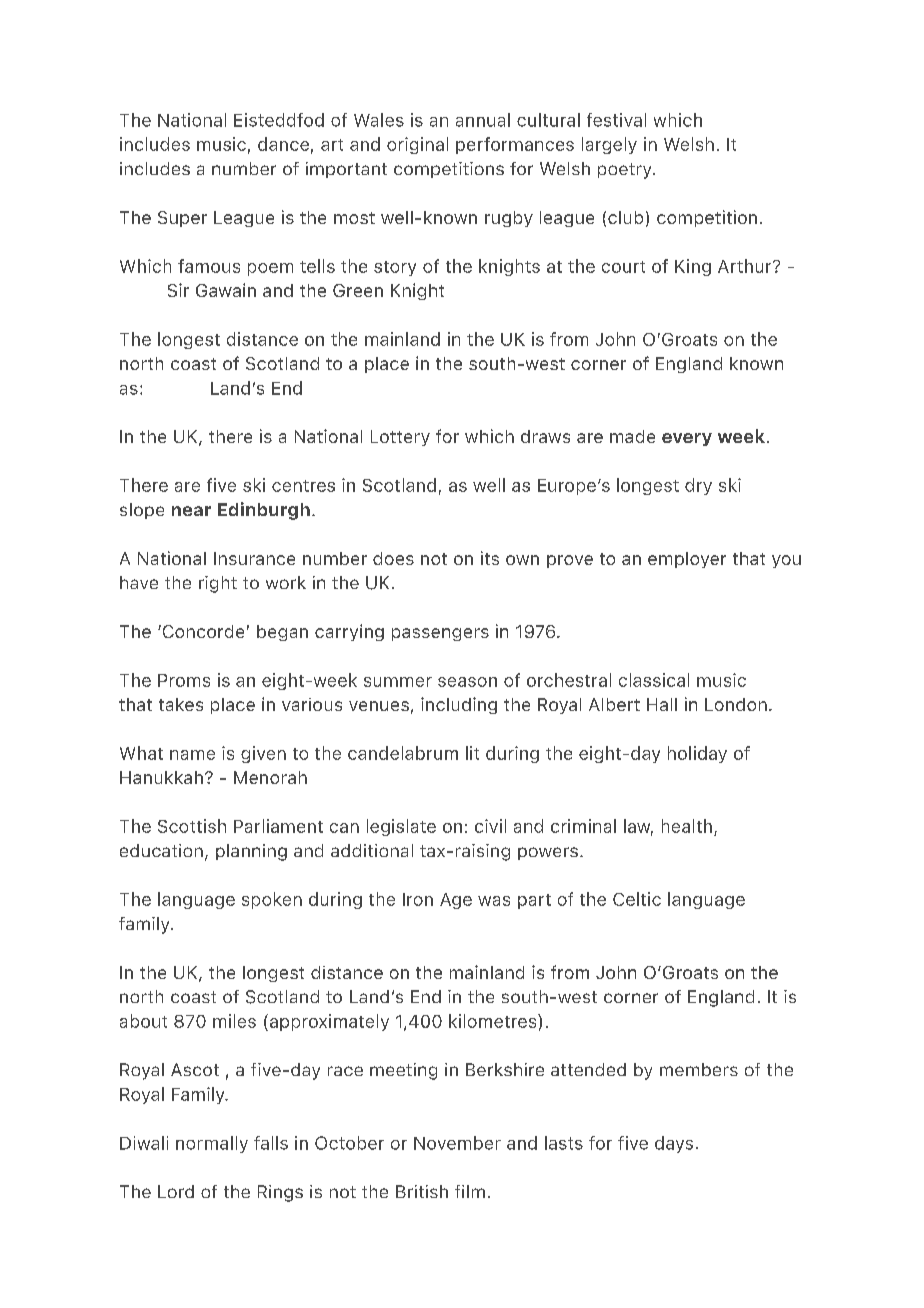  I want to click on dance, so click(283, 144).
